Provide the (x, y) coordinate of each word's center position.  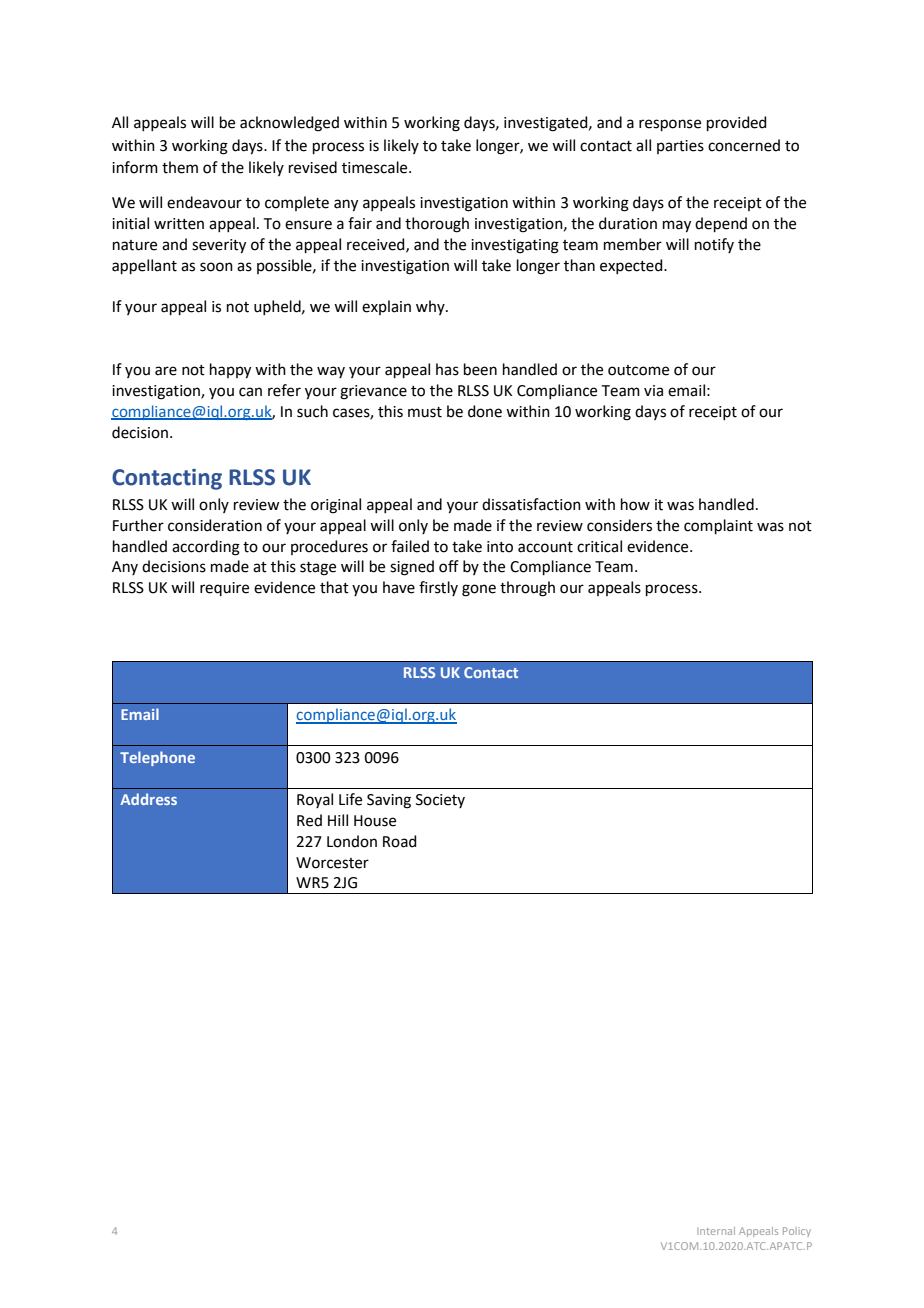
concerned (744, 145)
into (500, 547)
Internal (716, 1231)
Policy (797, 1232)
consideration (215, 525)
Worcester (332, 863)
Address (148, 799)
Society (440, 801)
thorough (437, 225)
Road (400, 841)
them (180, 167)
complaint (718, 526)
